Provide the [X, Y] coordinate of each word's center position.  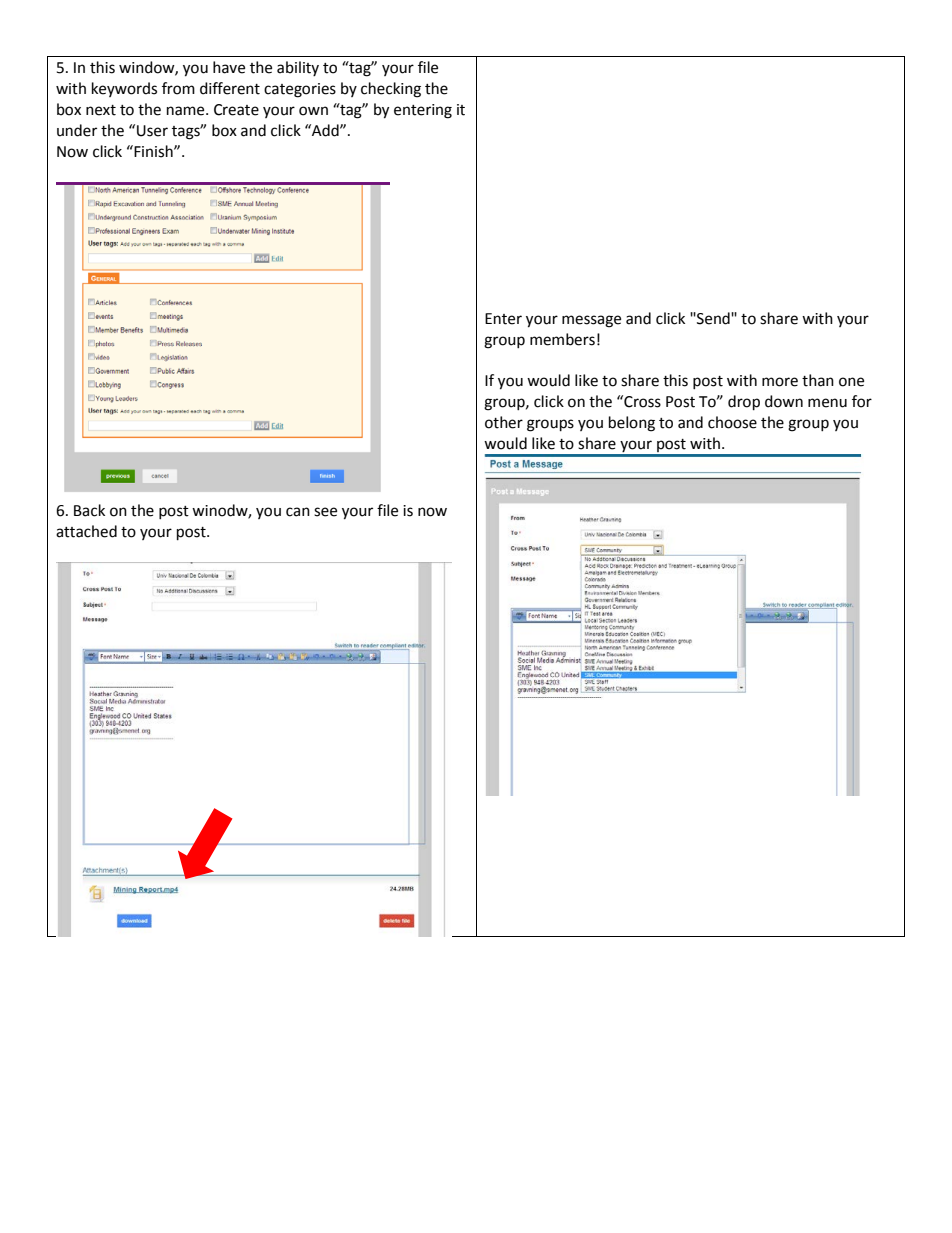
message [591, 321]
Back [89, 510]
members [562, 339]
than [818, 380]
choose [732, 422]
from [178, 88]
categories [300, 90]
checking [391, 90]
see [325, 512]
